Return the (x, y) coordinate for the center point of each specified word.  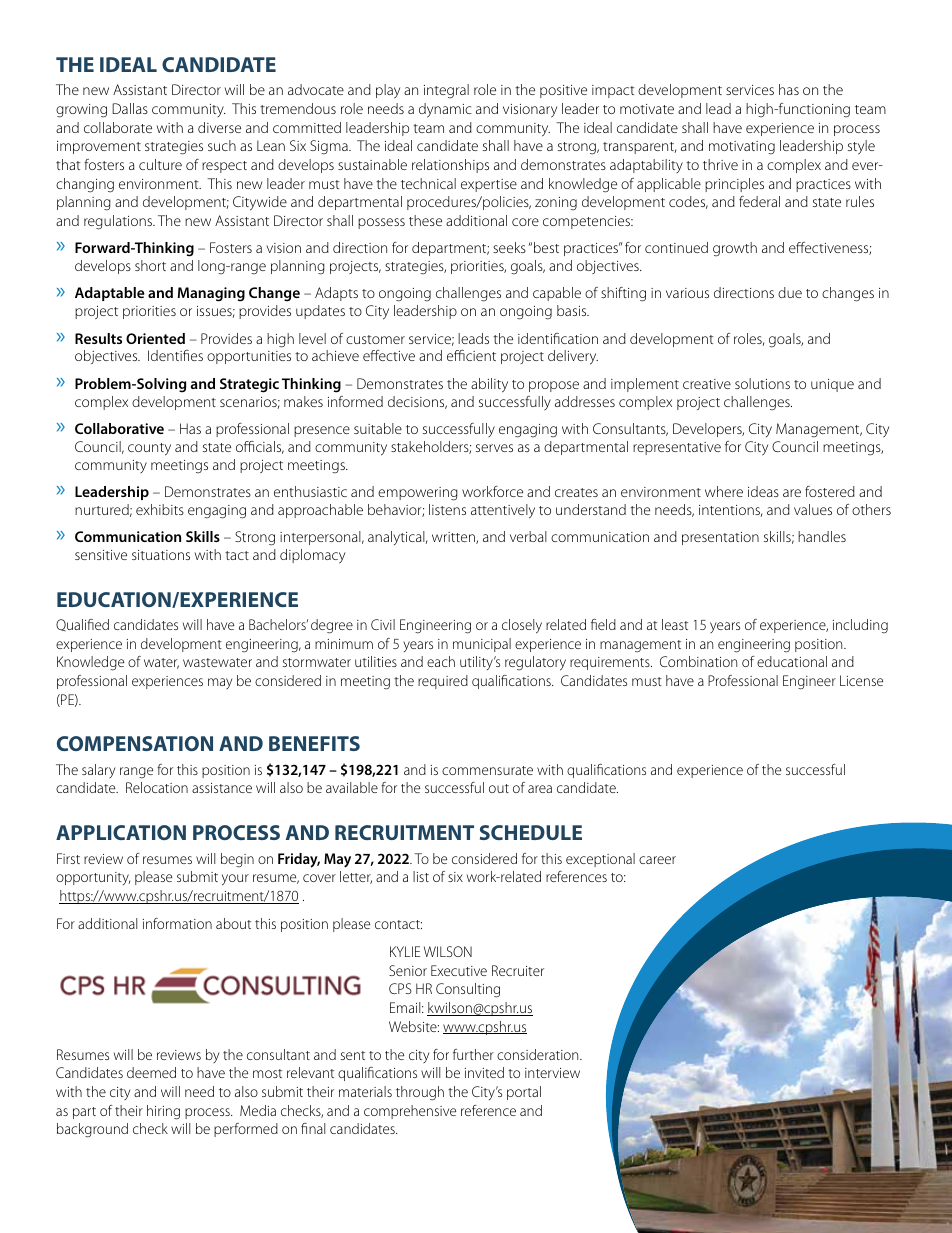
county (149, 449)
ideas (763, 491)
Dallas (130, 108)
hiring (163, 1112)
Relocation (157, 787)
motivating (742, 148)
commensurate (487, 770)
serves (494, 448)
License (861, 680)
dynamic (445, 110)
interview (552, 1073)
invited (484, 1072)
